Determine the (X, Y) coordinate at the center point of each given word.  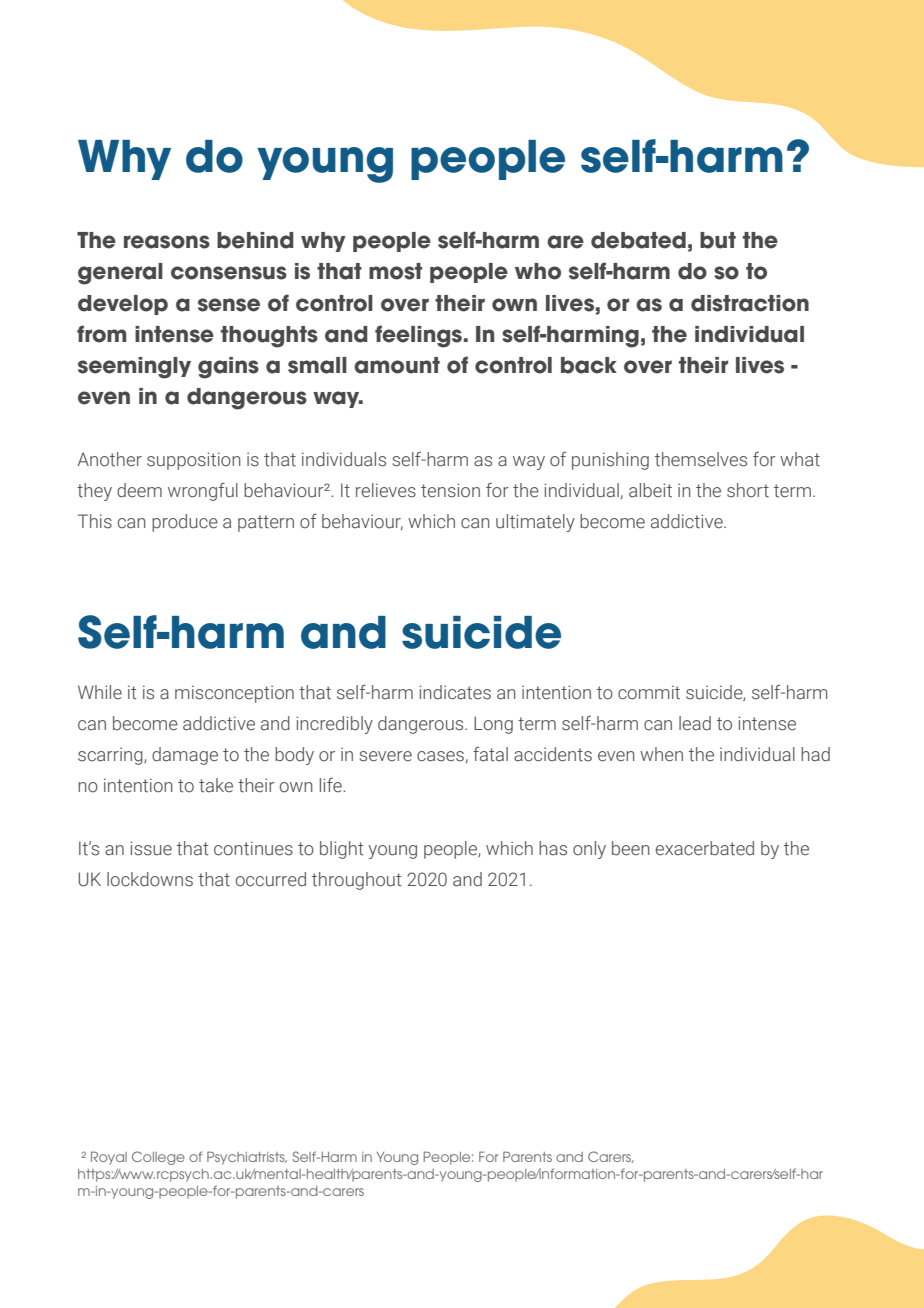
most (395, 271)
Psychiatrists (247, 1158)
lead (695, 723)
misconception (234, 694)
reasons (167, 242)
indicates (455, 692)
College (158, 1158)
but (718, 240)
